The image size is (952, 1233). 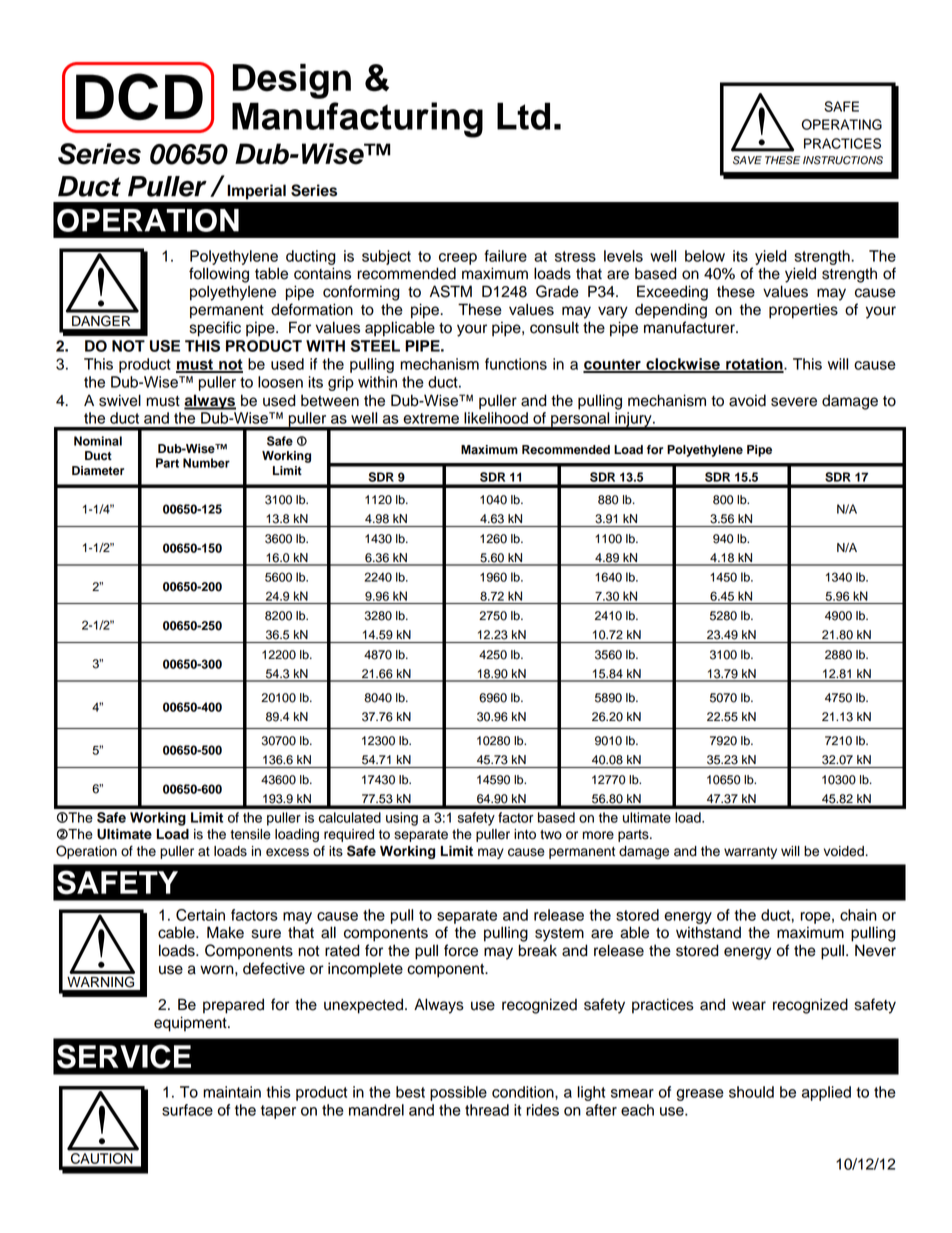 I want to click on DCD, so click(x=139, y=97).
